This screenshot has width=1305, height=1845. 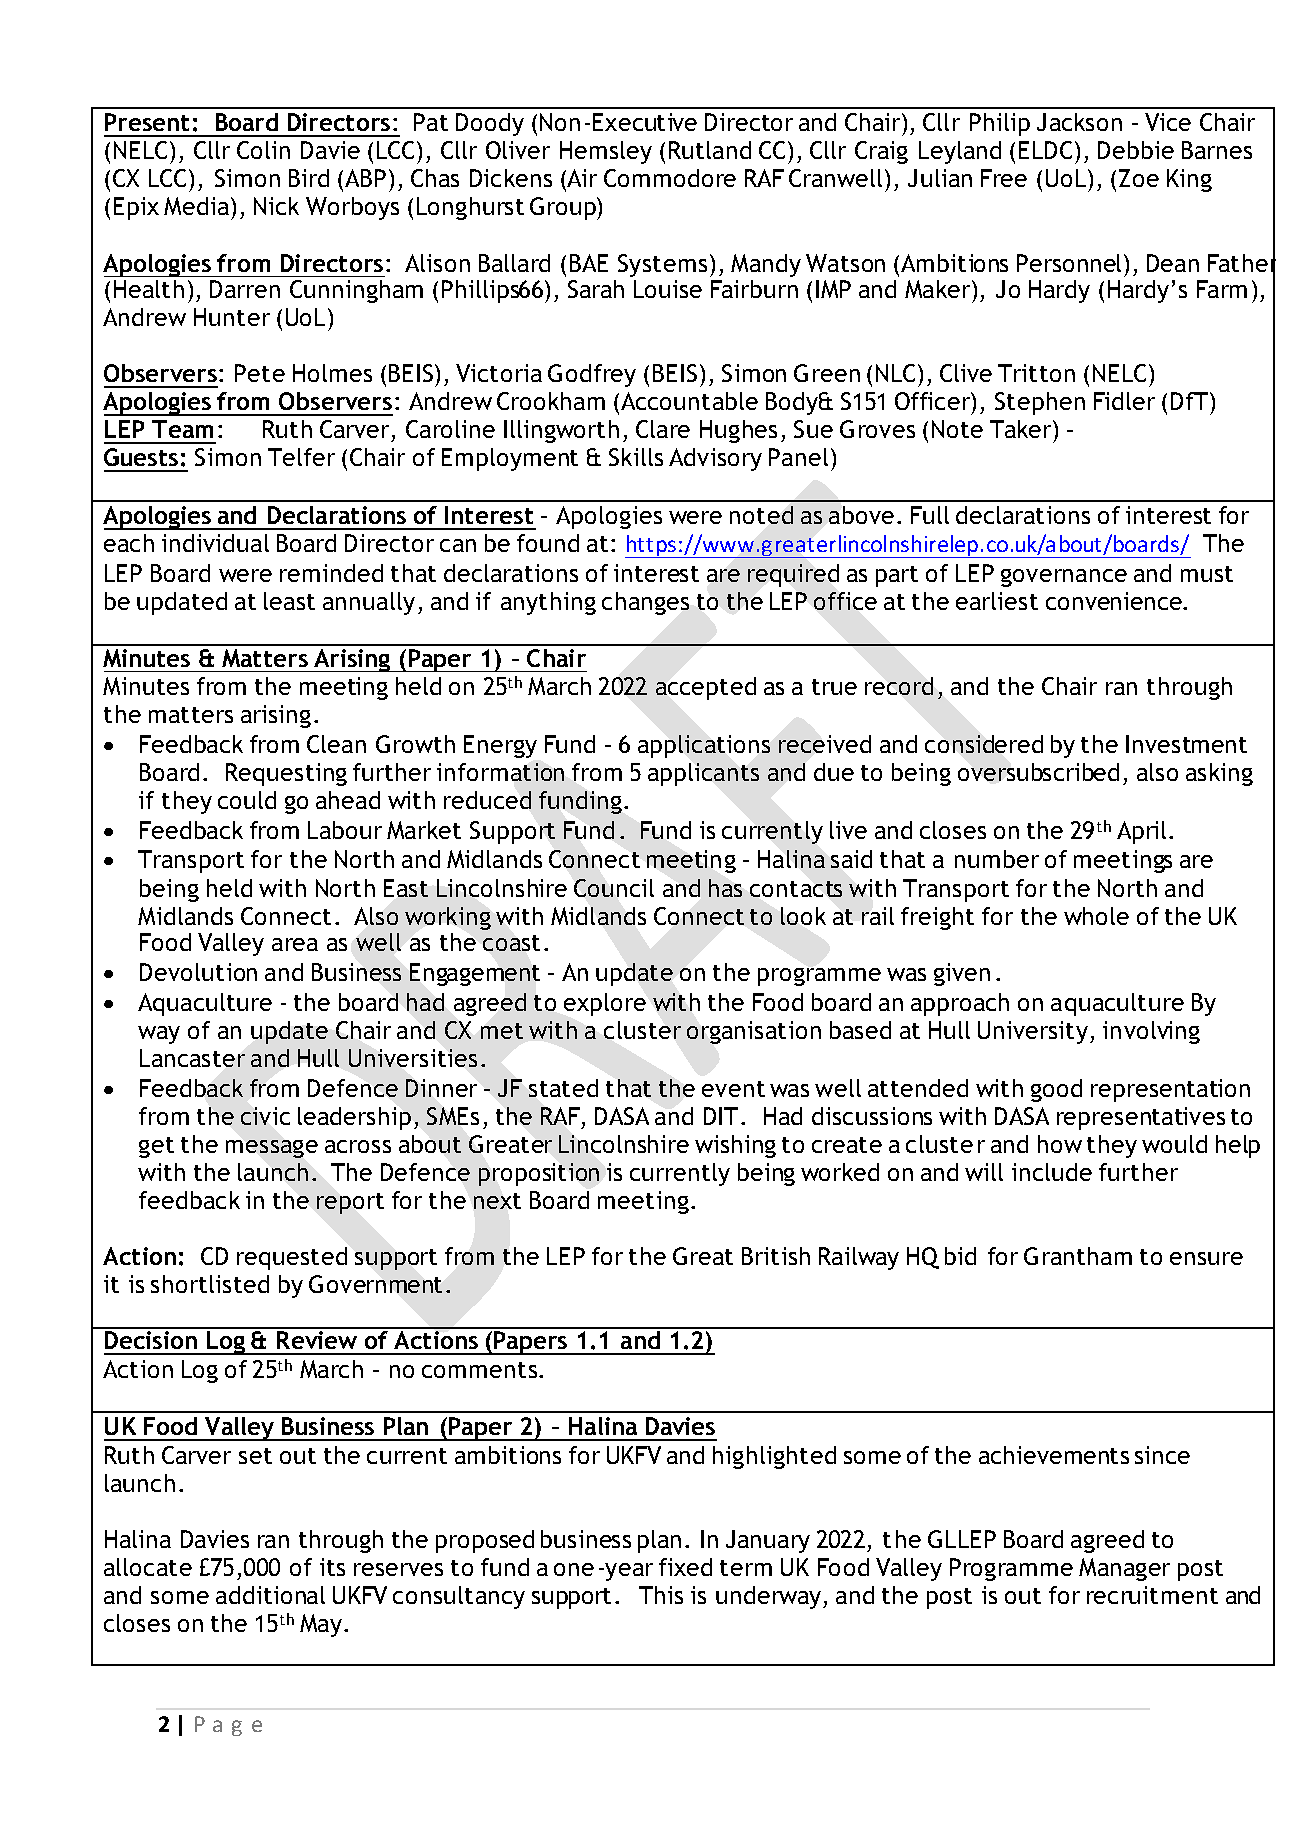 What do you see at coordinates (345, 830) in the screenshot?
I see `Labour` at bounding box center [345, 830].
